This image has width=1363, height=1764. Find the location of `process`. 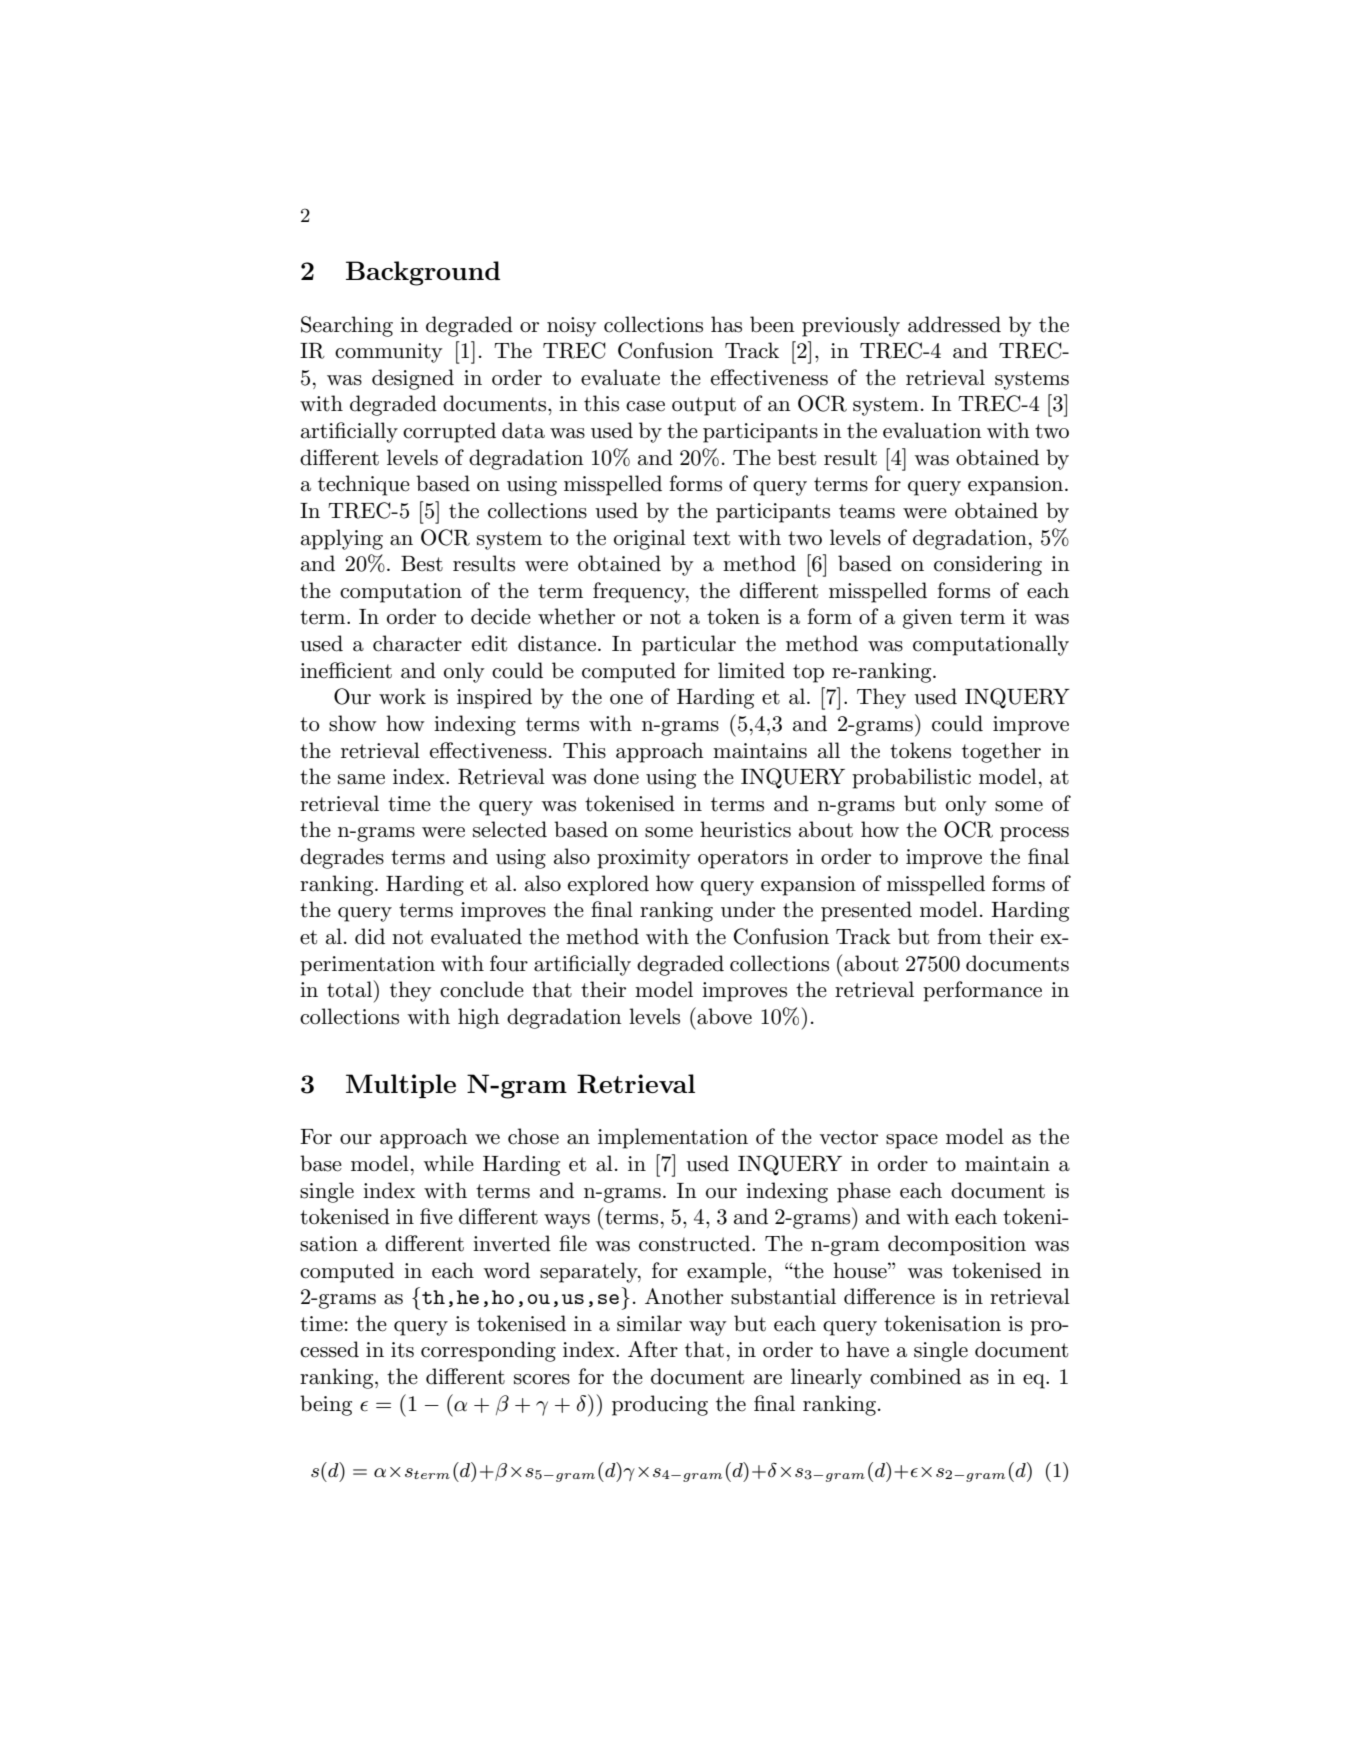

process is located at coordinates (1034, 834).
